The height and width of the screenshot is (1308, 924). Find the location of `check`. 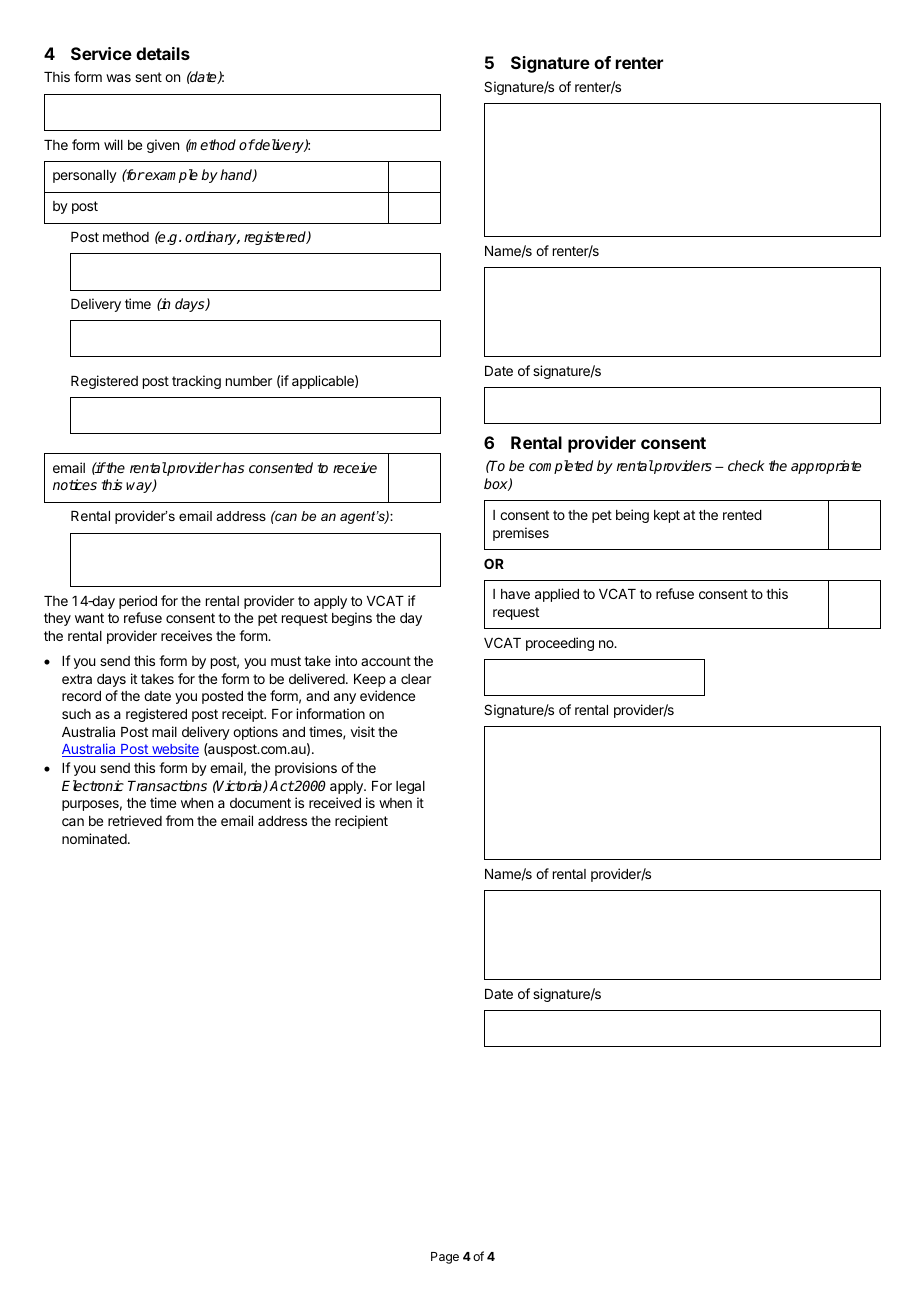

check is located at coordinates (746, 465).
